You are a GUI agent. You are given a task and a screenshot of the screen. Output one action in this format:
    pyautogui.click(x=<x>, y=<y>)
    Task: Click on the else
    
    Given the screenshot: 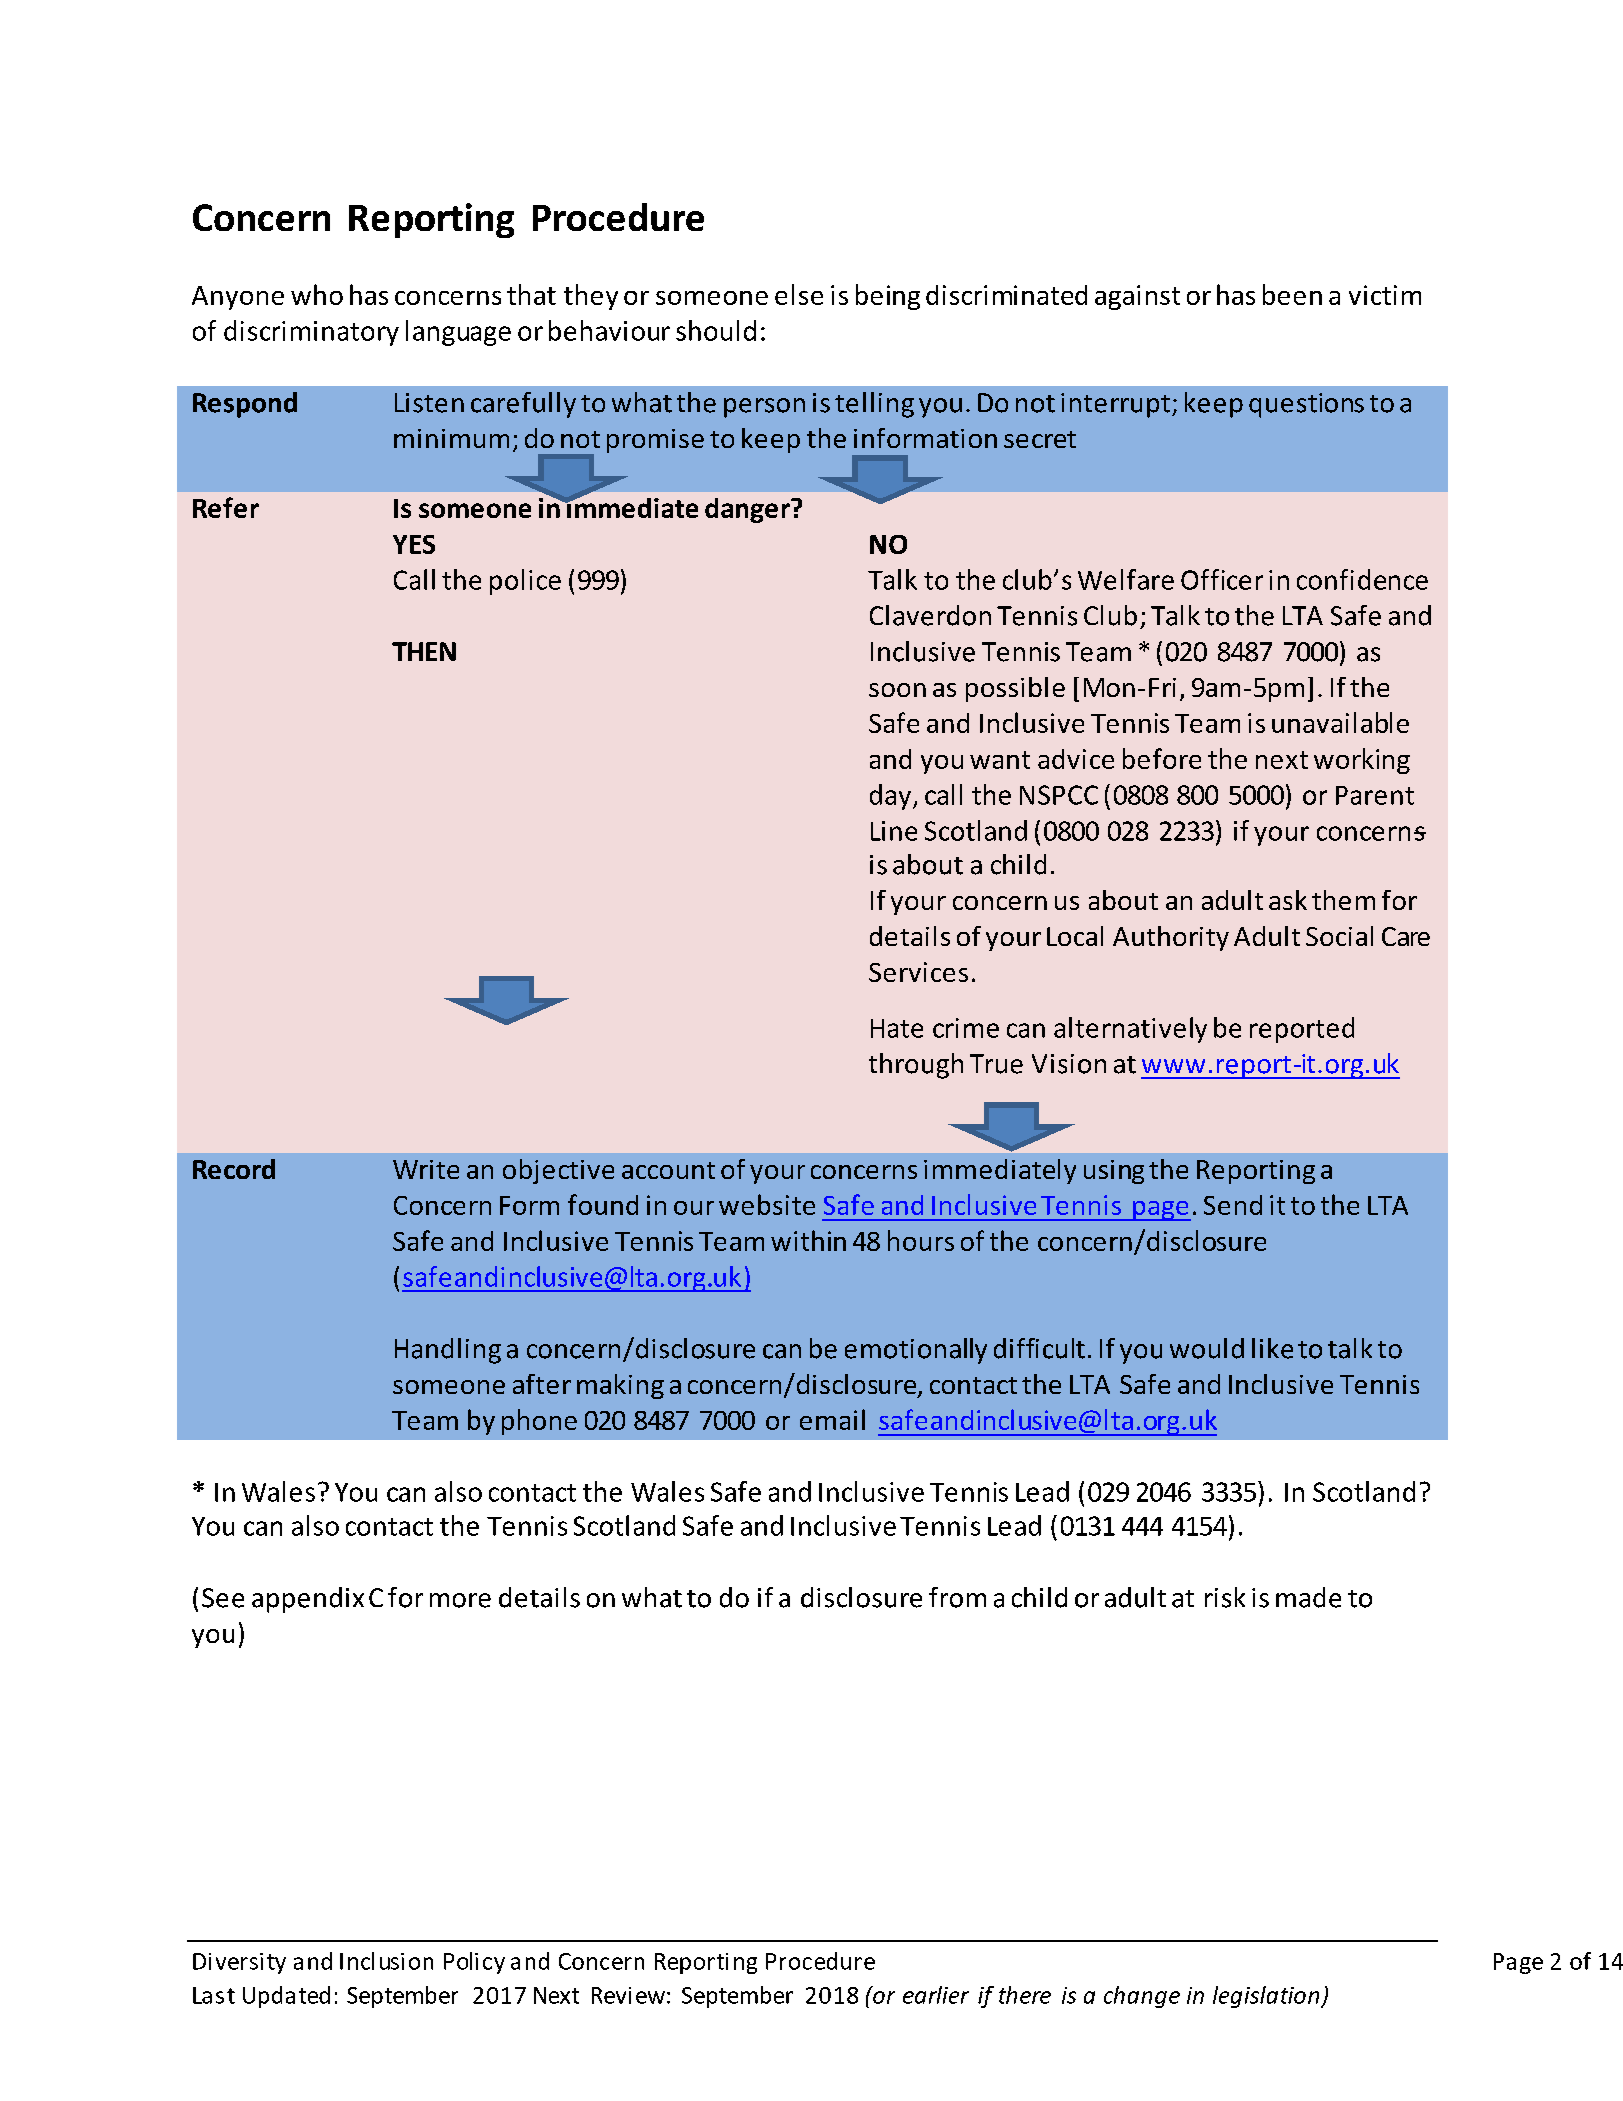 What is the action you would take?
    pyautogui.click(x=799, y=294)
